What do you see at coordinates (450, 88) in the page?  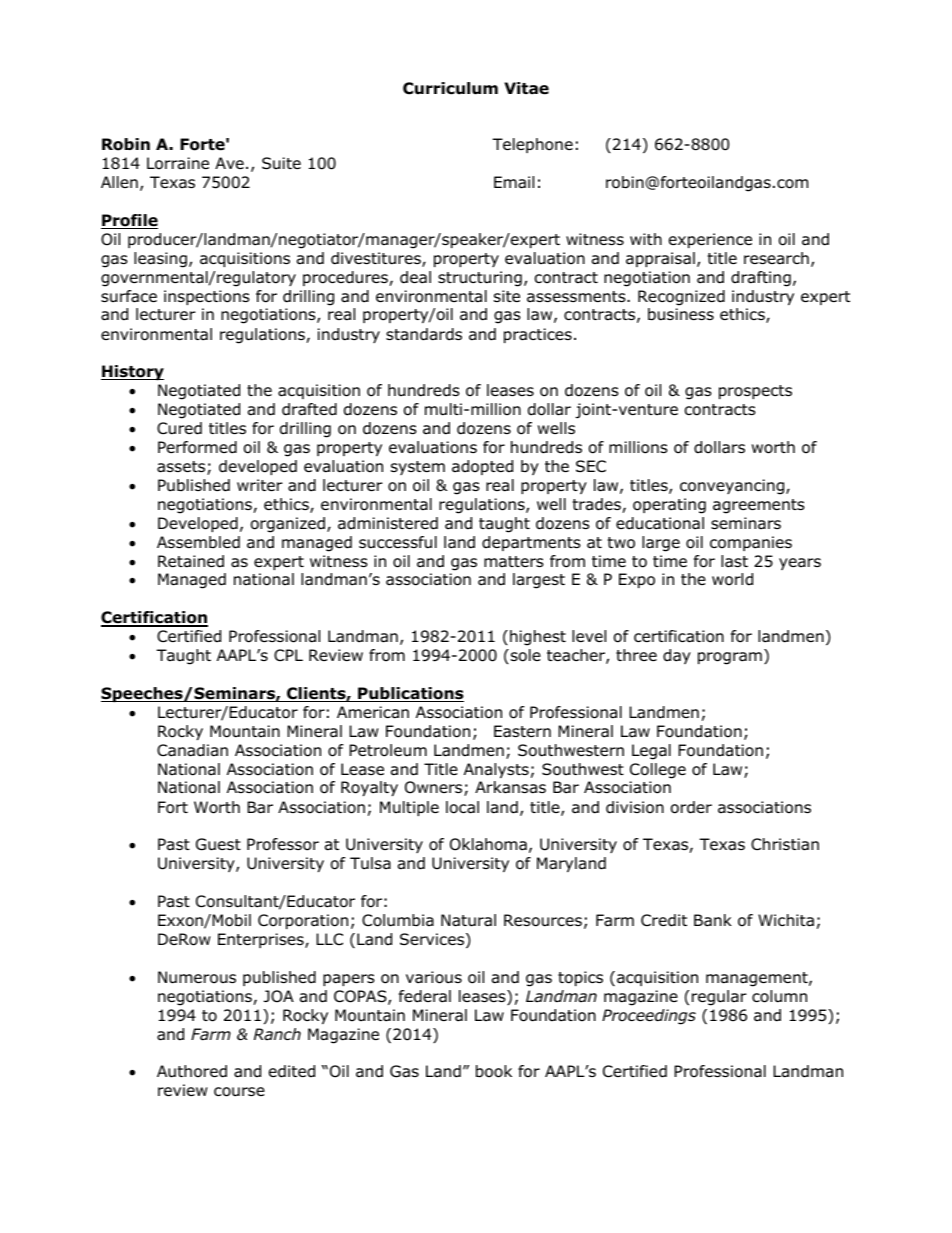 I see `Curriculum` at bounding box center [450, 88].
